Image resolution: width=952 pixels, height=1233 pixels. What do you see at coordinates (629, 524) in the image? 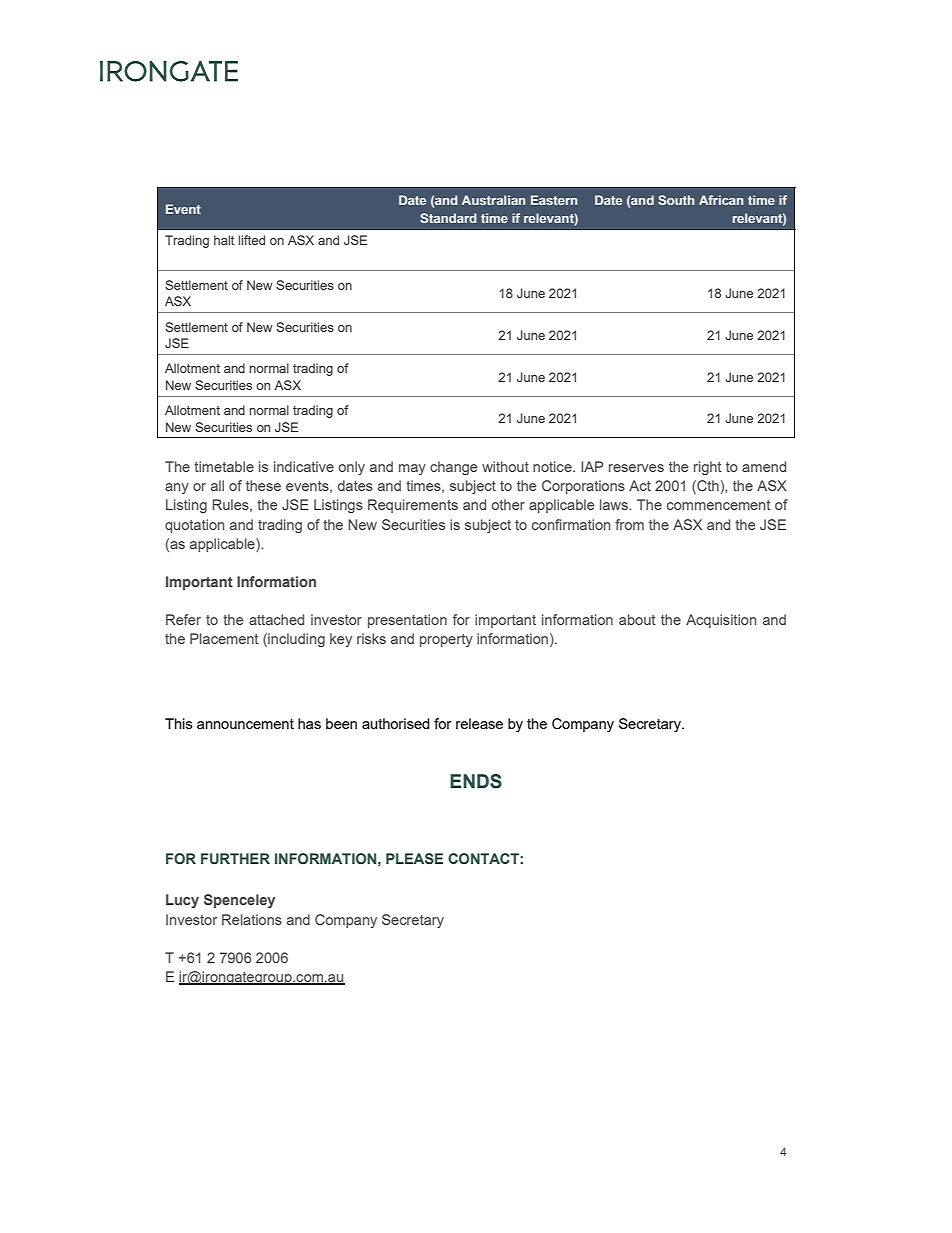
I see `from` at bounding box center [629, 524].
